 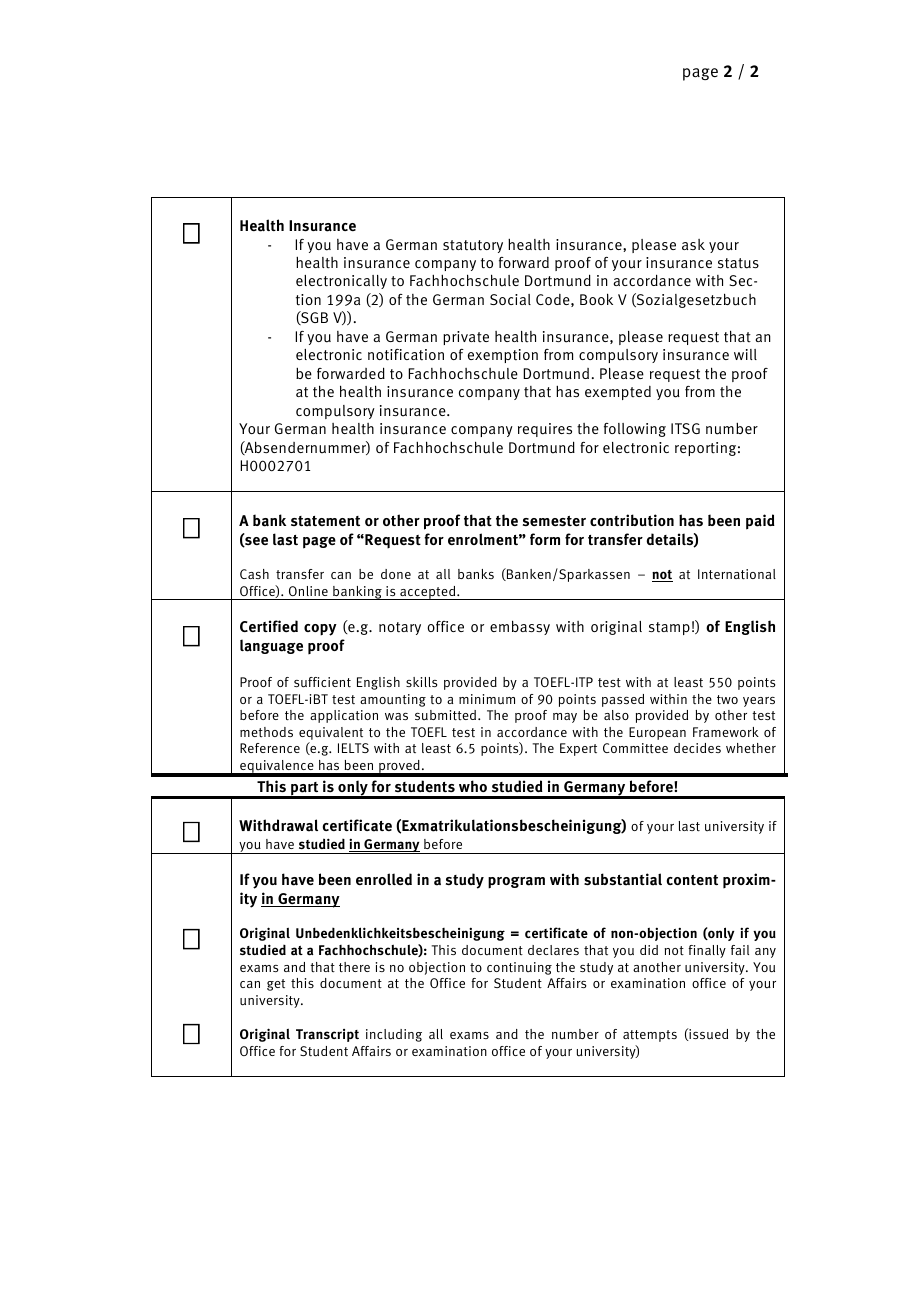 What do you see at coordinates (510, 299) in the image?
I see `Social` at bounding box center [510, 299].
